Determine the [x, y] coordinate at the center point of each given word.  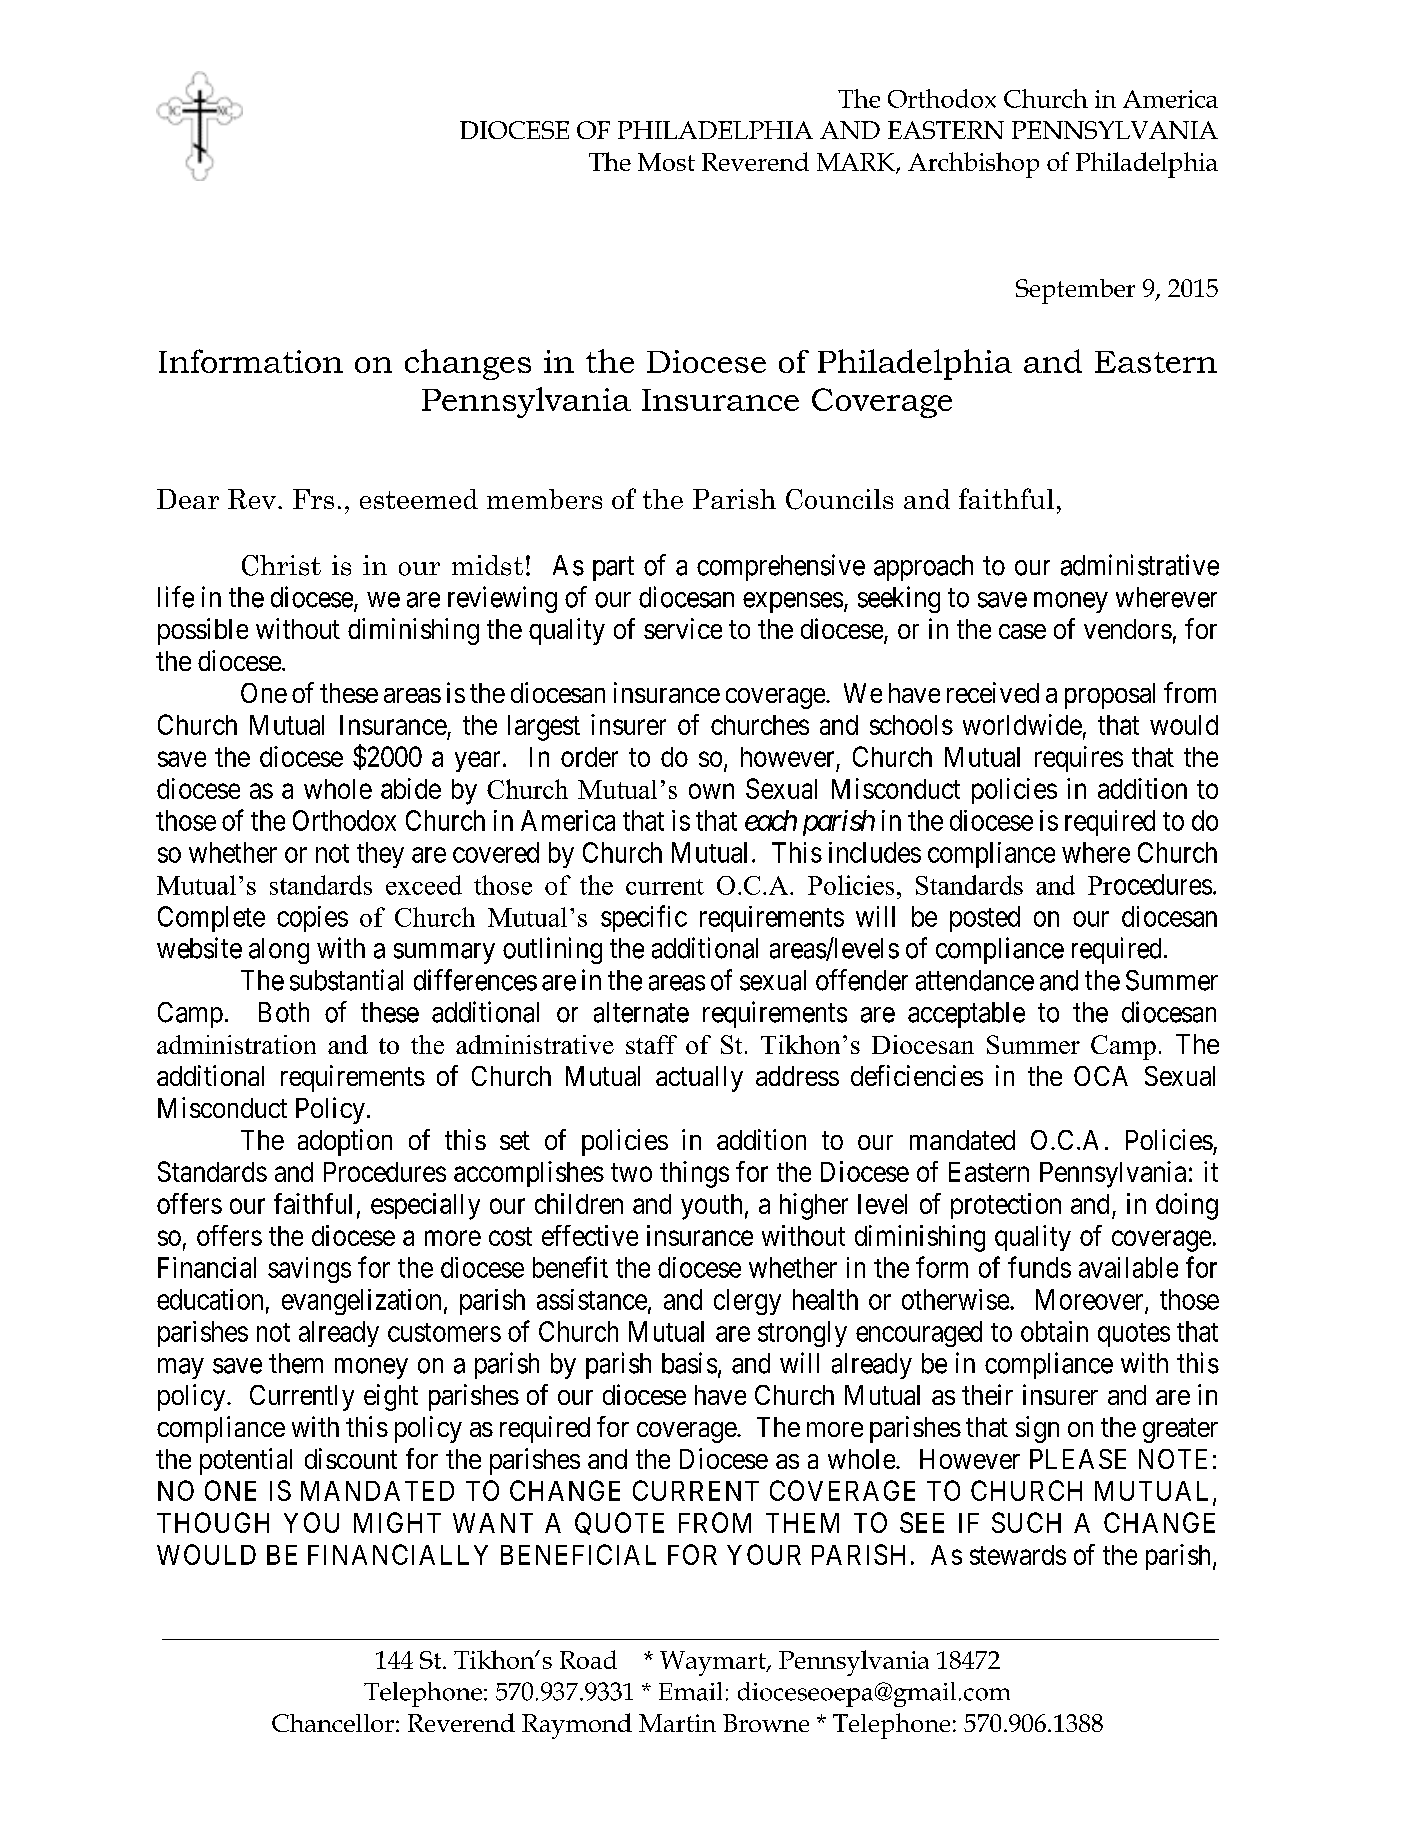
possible [203, 631]
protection [1006, 1206]
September [1075, 291]
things [694, 1174]
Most [666, 162]
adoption [345, 1142]
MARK [857, 163]
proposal [1110, 696]
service [683, 628]
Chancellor [333, 1723]
